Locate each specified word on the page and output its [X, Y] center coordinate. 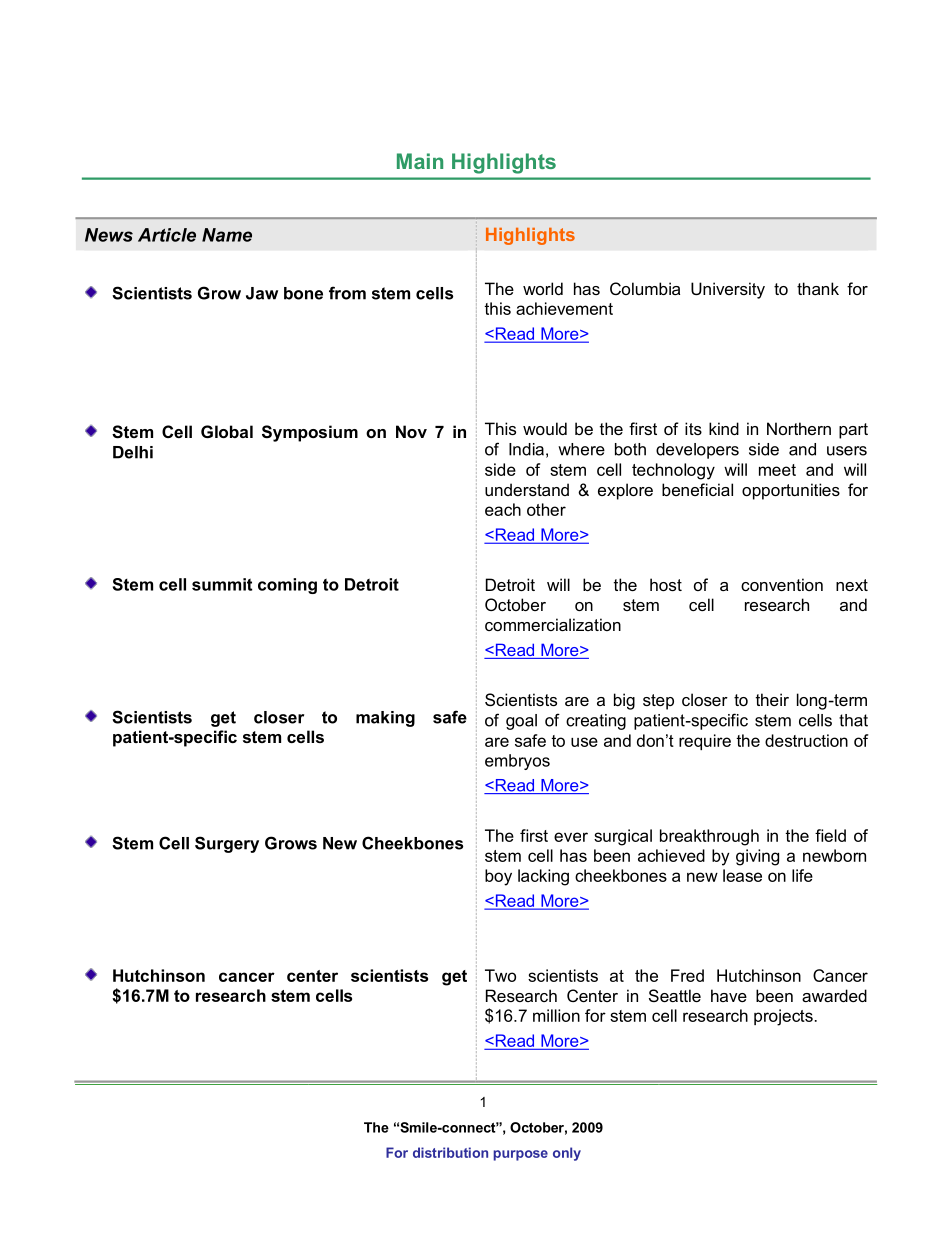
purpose [520, 1155]
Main [420, 161]
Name [227, 235]
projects [783, 1017]
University [728, 290]
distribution [450, 1152]
